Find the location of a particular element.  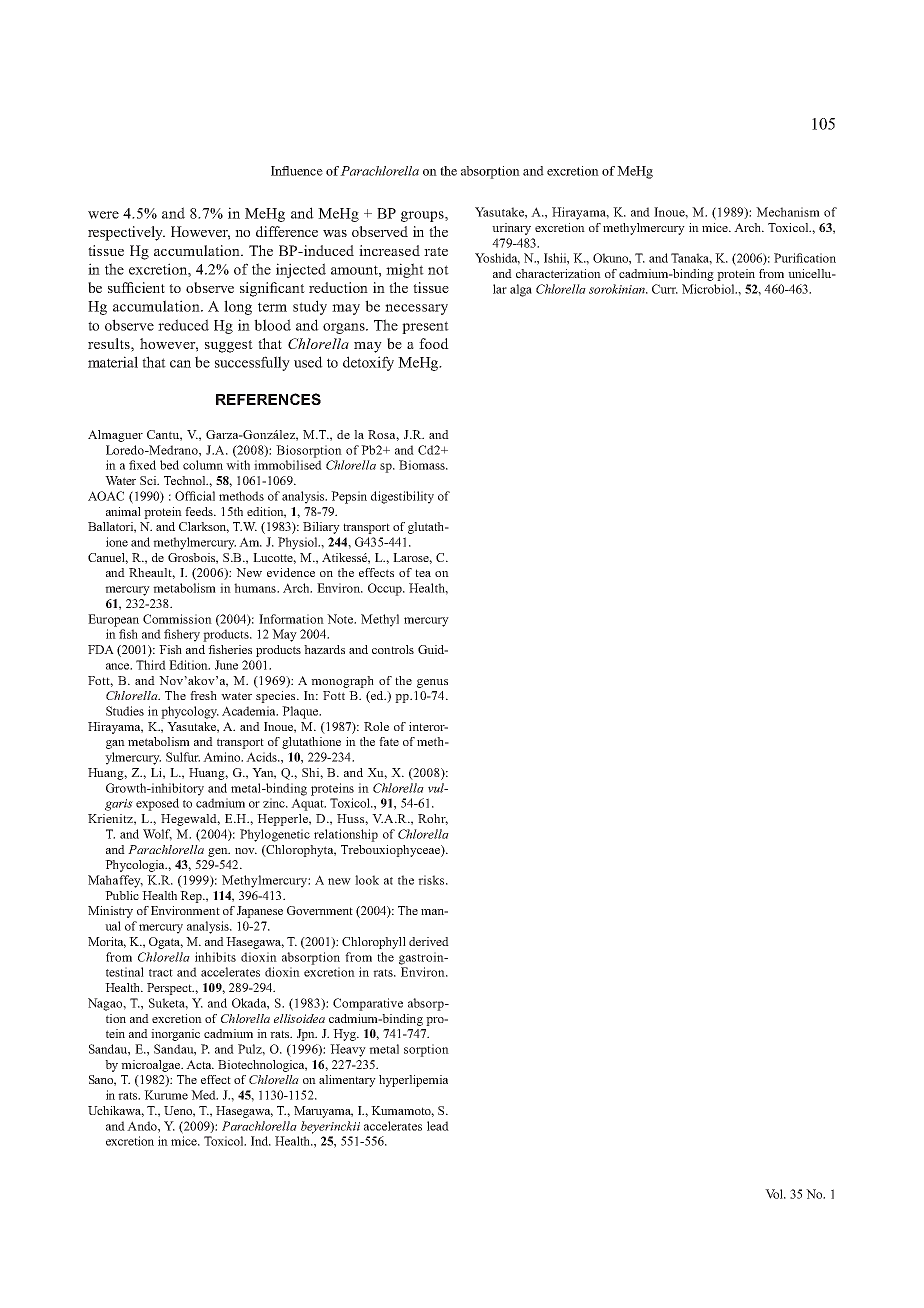

risks is located at coordinates (432, 880).
